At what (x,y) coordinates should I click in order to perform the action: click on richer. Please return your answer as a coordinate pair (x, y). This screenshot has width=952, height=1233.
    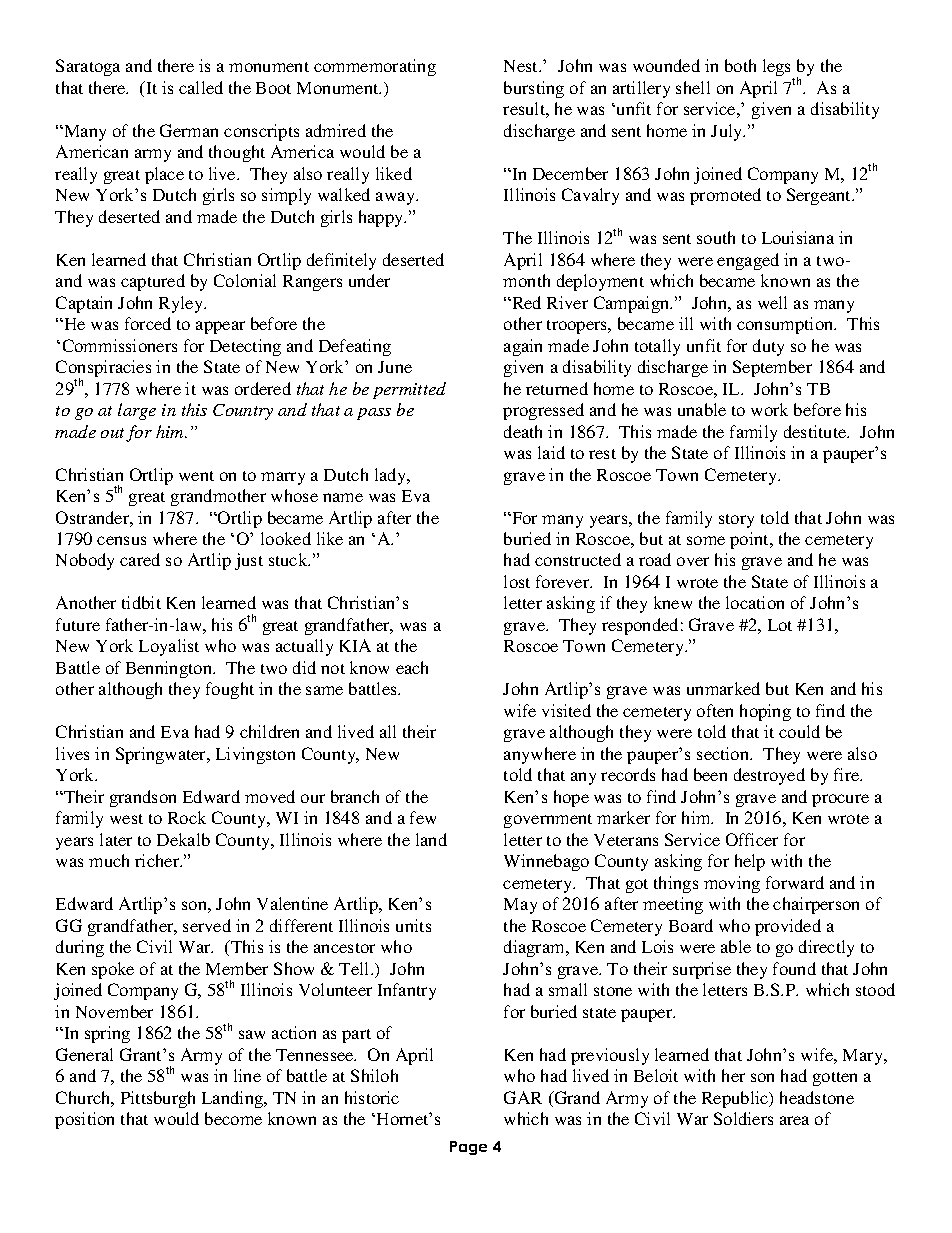
    Looking at the image, I should click on (158, 860).
